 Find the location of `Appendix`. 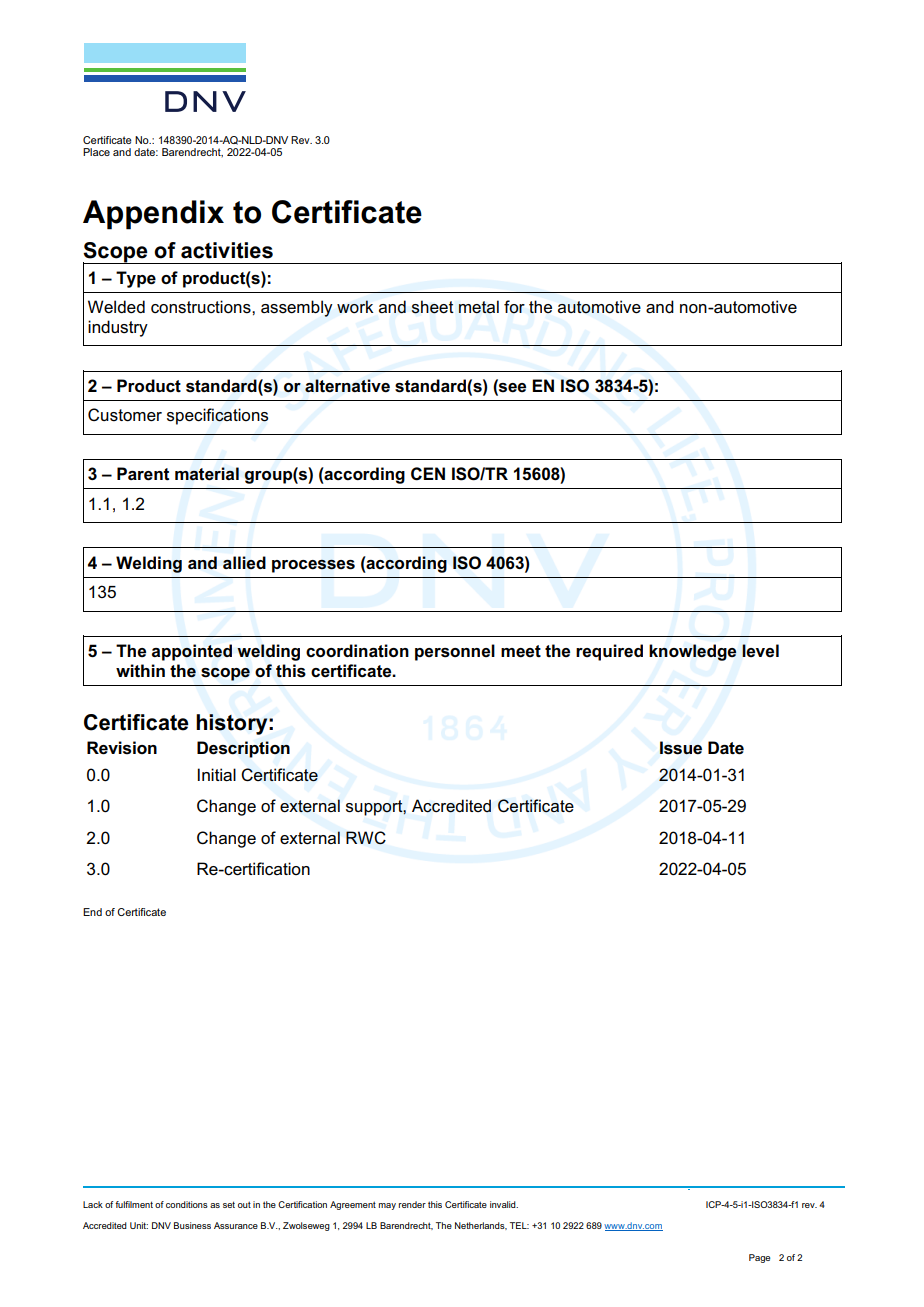

Appendix is located at coordinates (153, 215).
